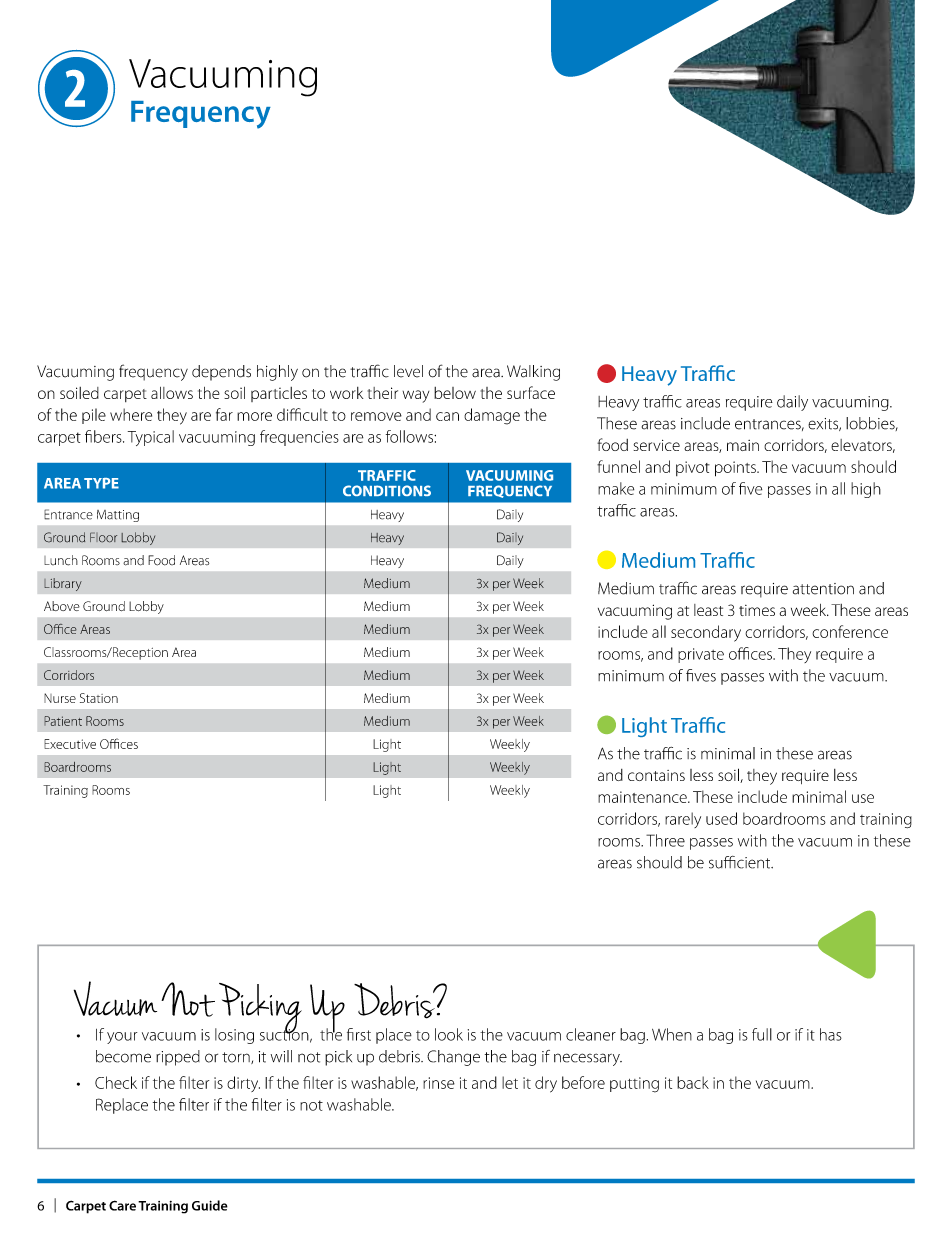 This document has height=1233, width=952. Describe the element at coordinates (439, 1083) in the document. I see `rinse` at that location.
